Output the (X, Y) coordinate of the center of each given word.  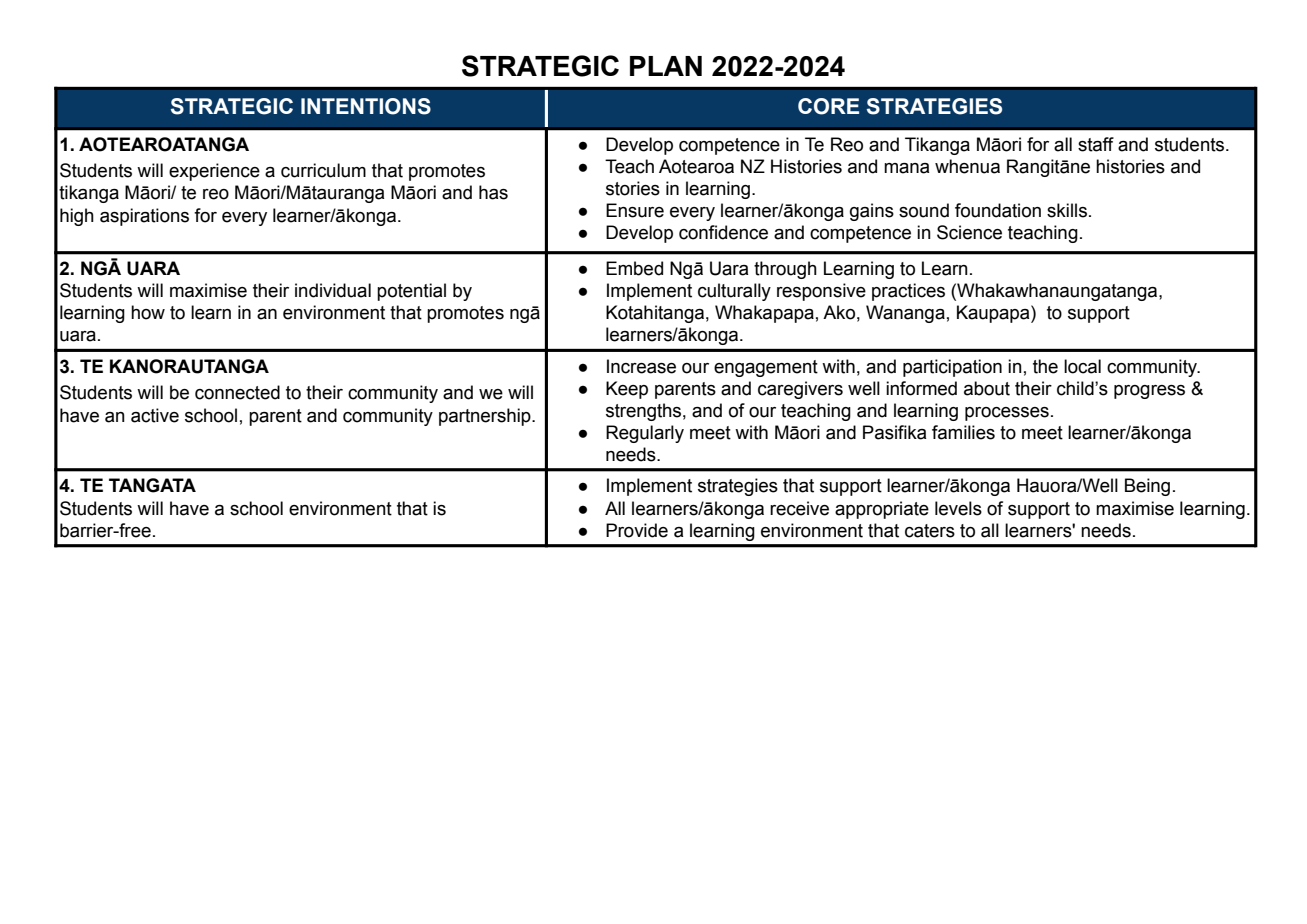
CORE (828, 106)
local (1082, 366)
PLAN (666, 66)
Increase (641, 366)
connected (237, 392)
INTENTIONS (366, 106)
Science (969, 232)
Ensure (635, 210)
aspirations (144, 217)
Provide (637, 530)
